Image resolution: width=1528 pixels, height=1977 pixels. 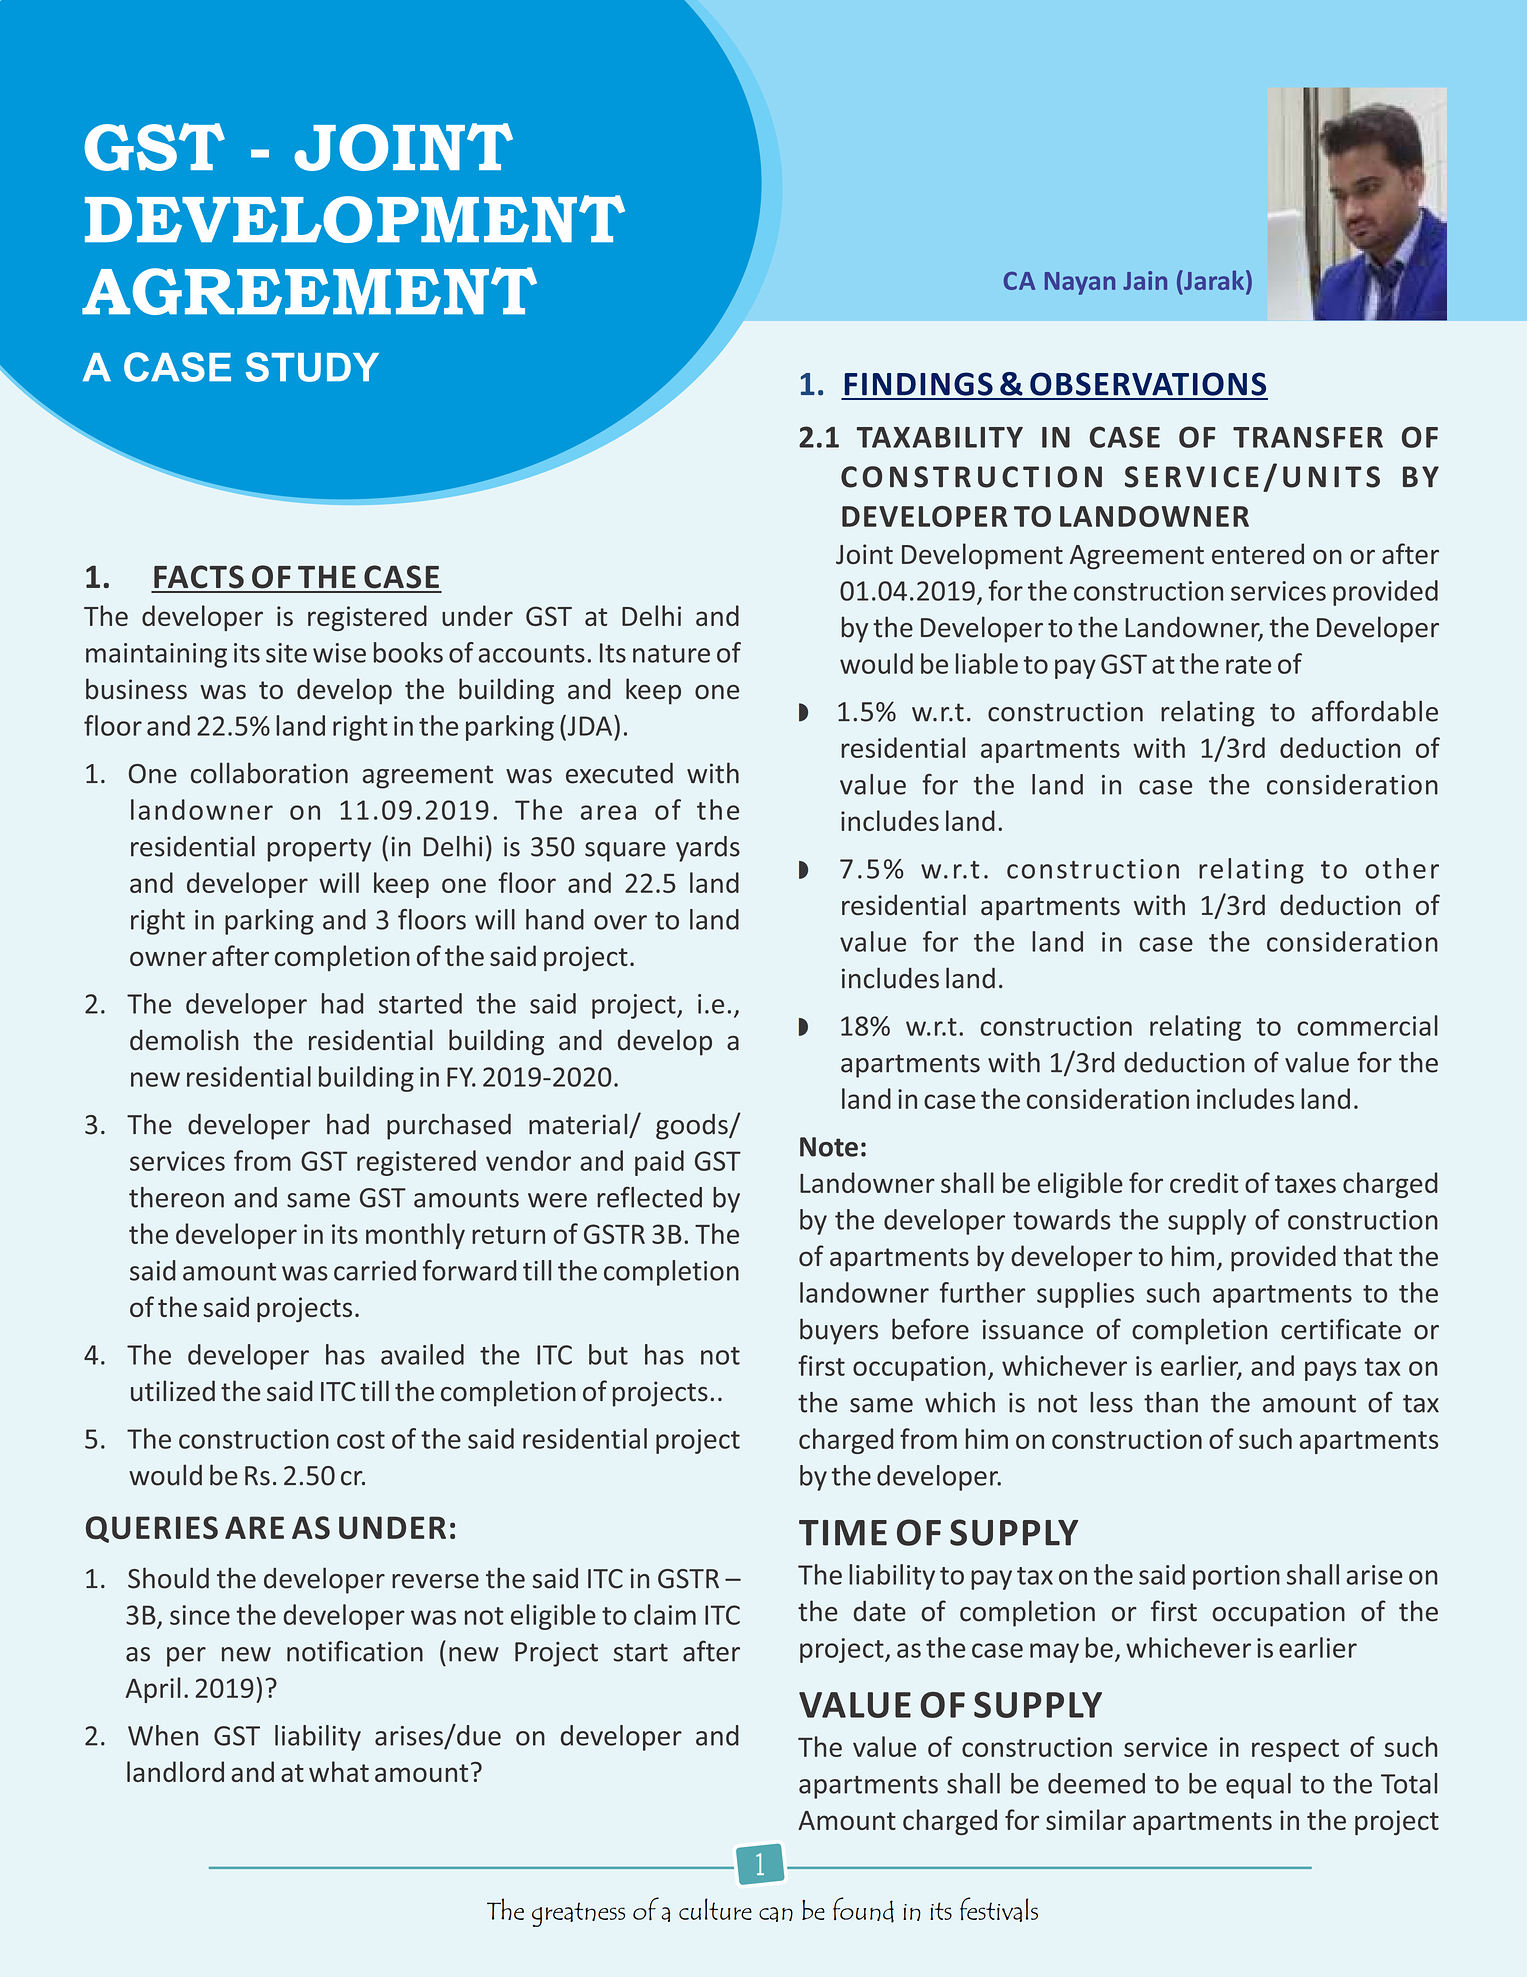 What do you see at coordinates (1204, 1182) in the page?
I see `credit` at bounding box center [1204, 1182].
